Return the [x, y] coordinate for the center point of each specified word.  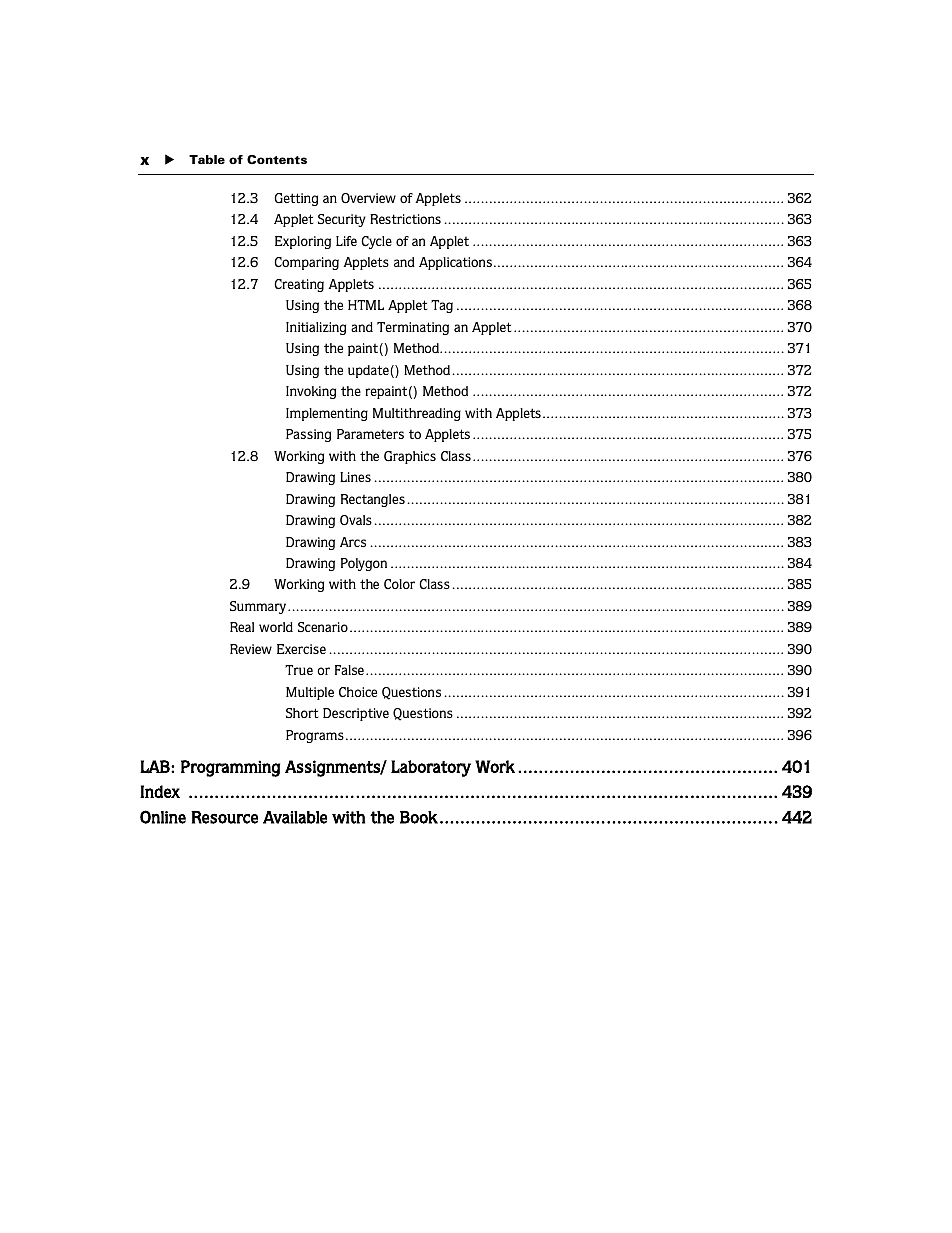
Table [207, 159]
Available [295, 817]
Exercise [301, 649]
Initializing [316, 328]
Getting [296, 199]
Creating [299, 285]
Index [160, 791]
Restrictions [405, 219]
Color [399, 584]
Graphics [410, 457]
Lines [355, 477]
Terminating [413, 328]
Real [242, 627]
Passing [308, 435]
